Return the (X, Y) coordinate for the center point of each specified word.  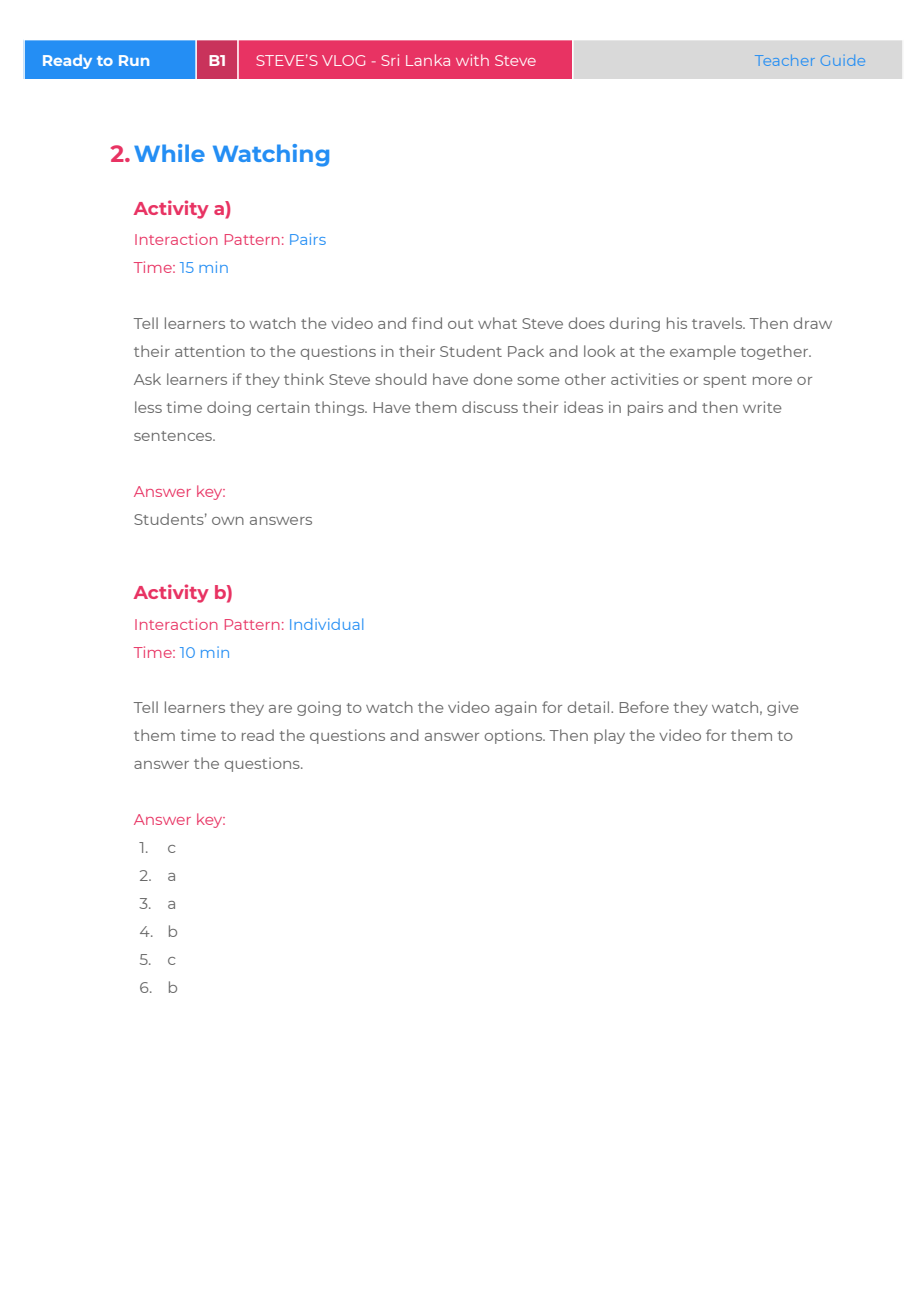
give (783, 708)
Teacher (785, 60)
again (516, 708)
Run (134, 60)
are (280, 709)
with (472, 60)
